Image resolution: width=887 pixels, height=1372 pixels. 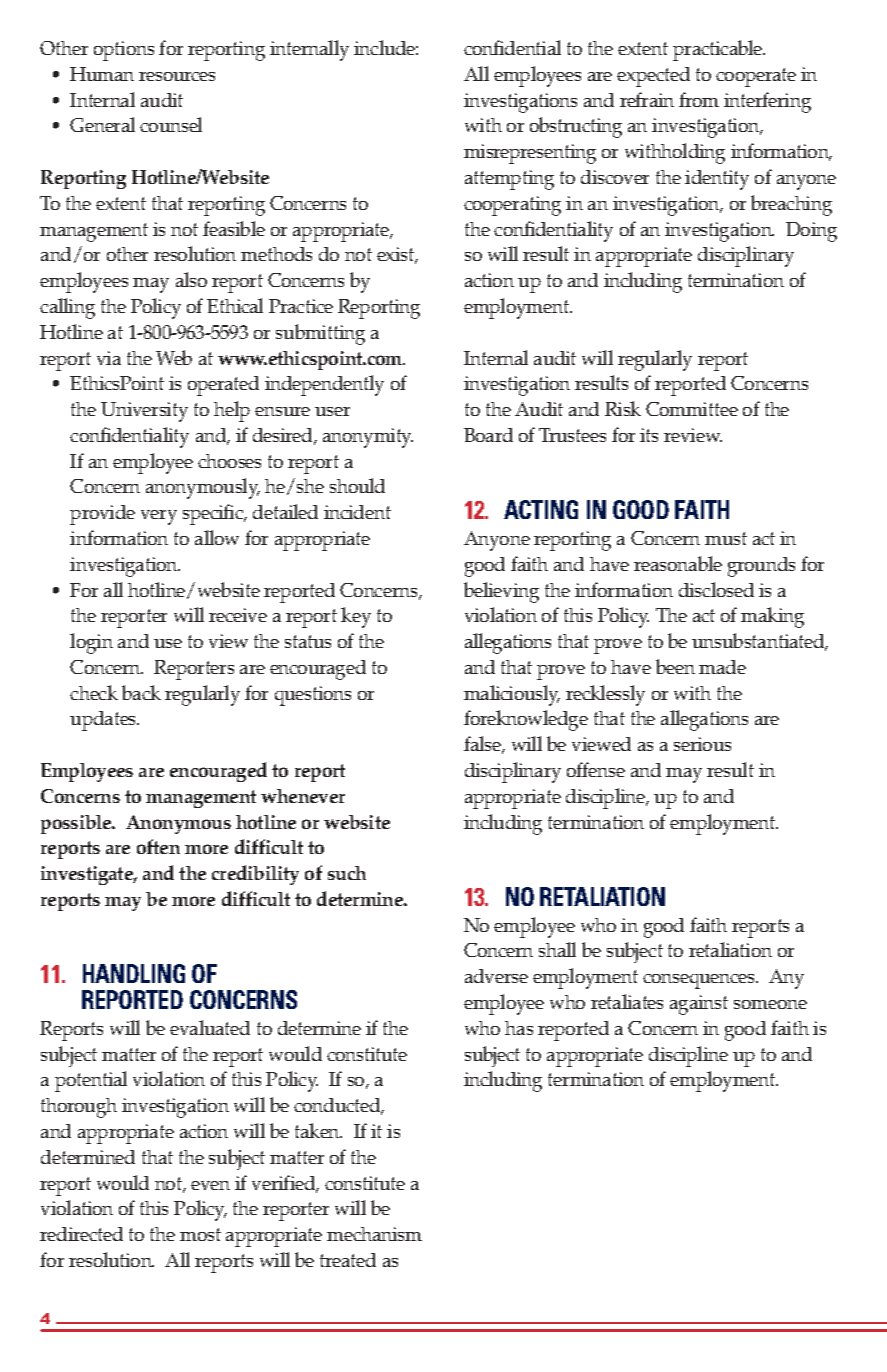 I want to click on believing, so click(x=501, y=592).
